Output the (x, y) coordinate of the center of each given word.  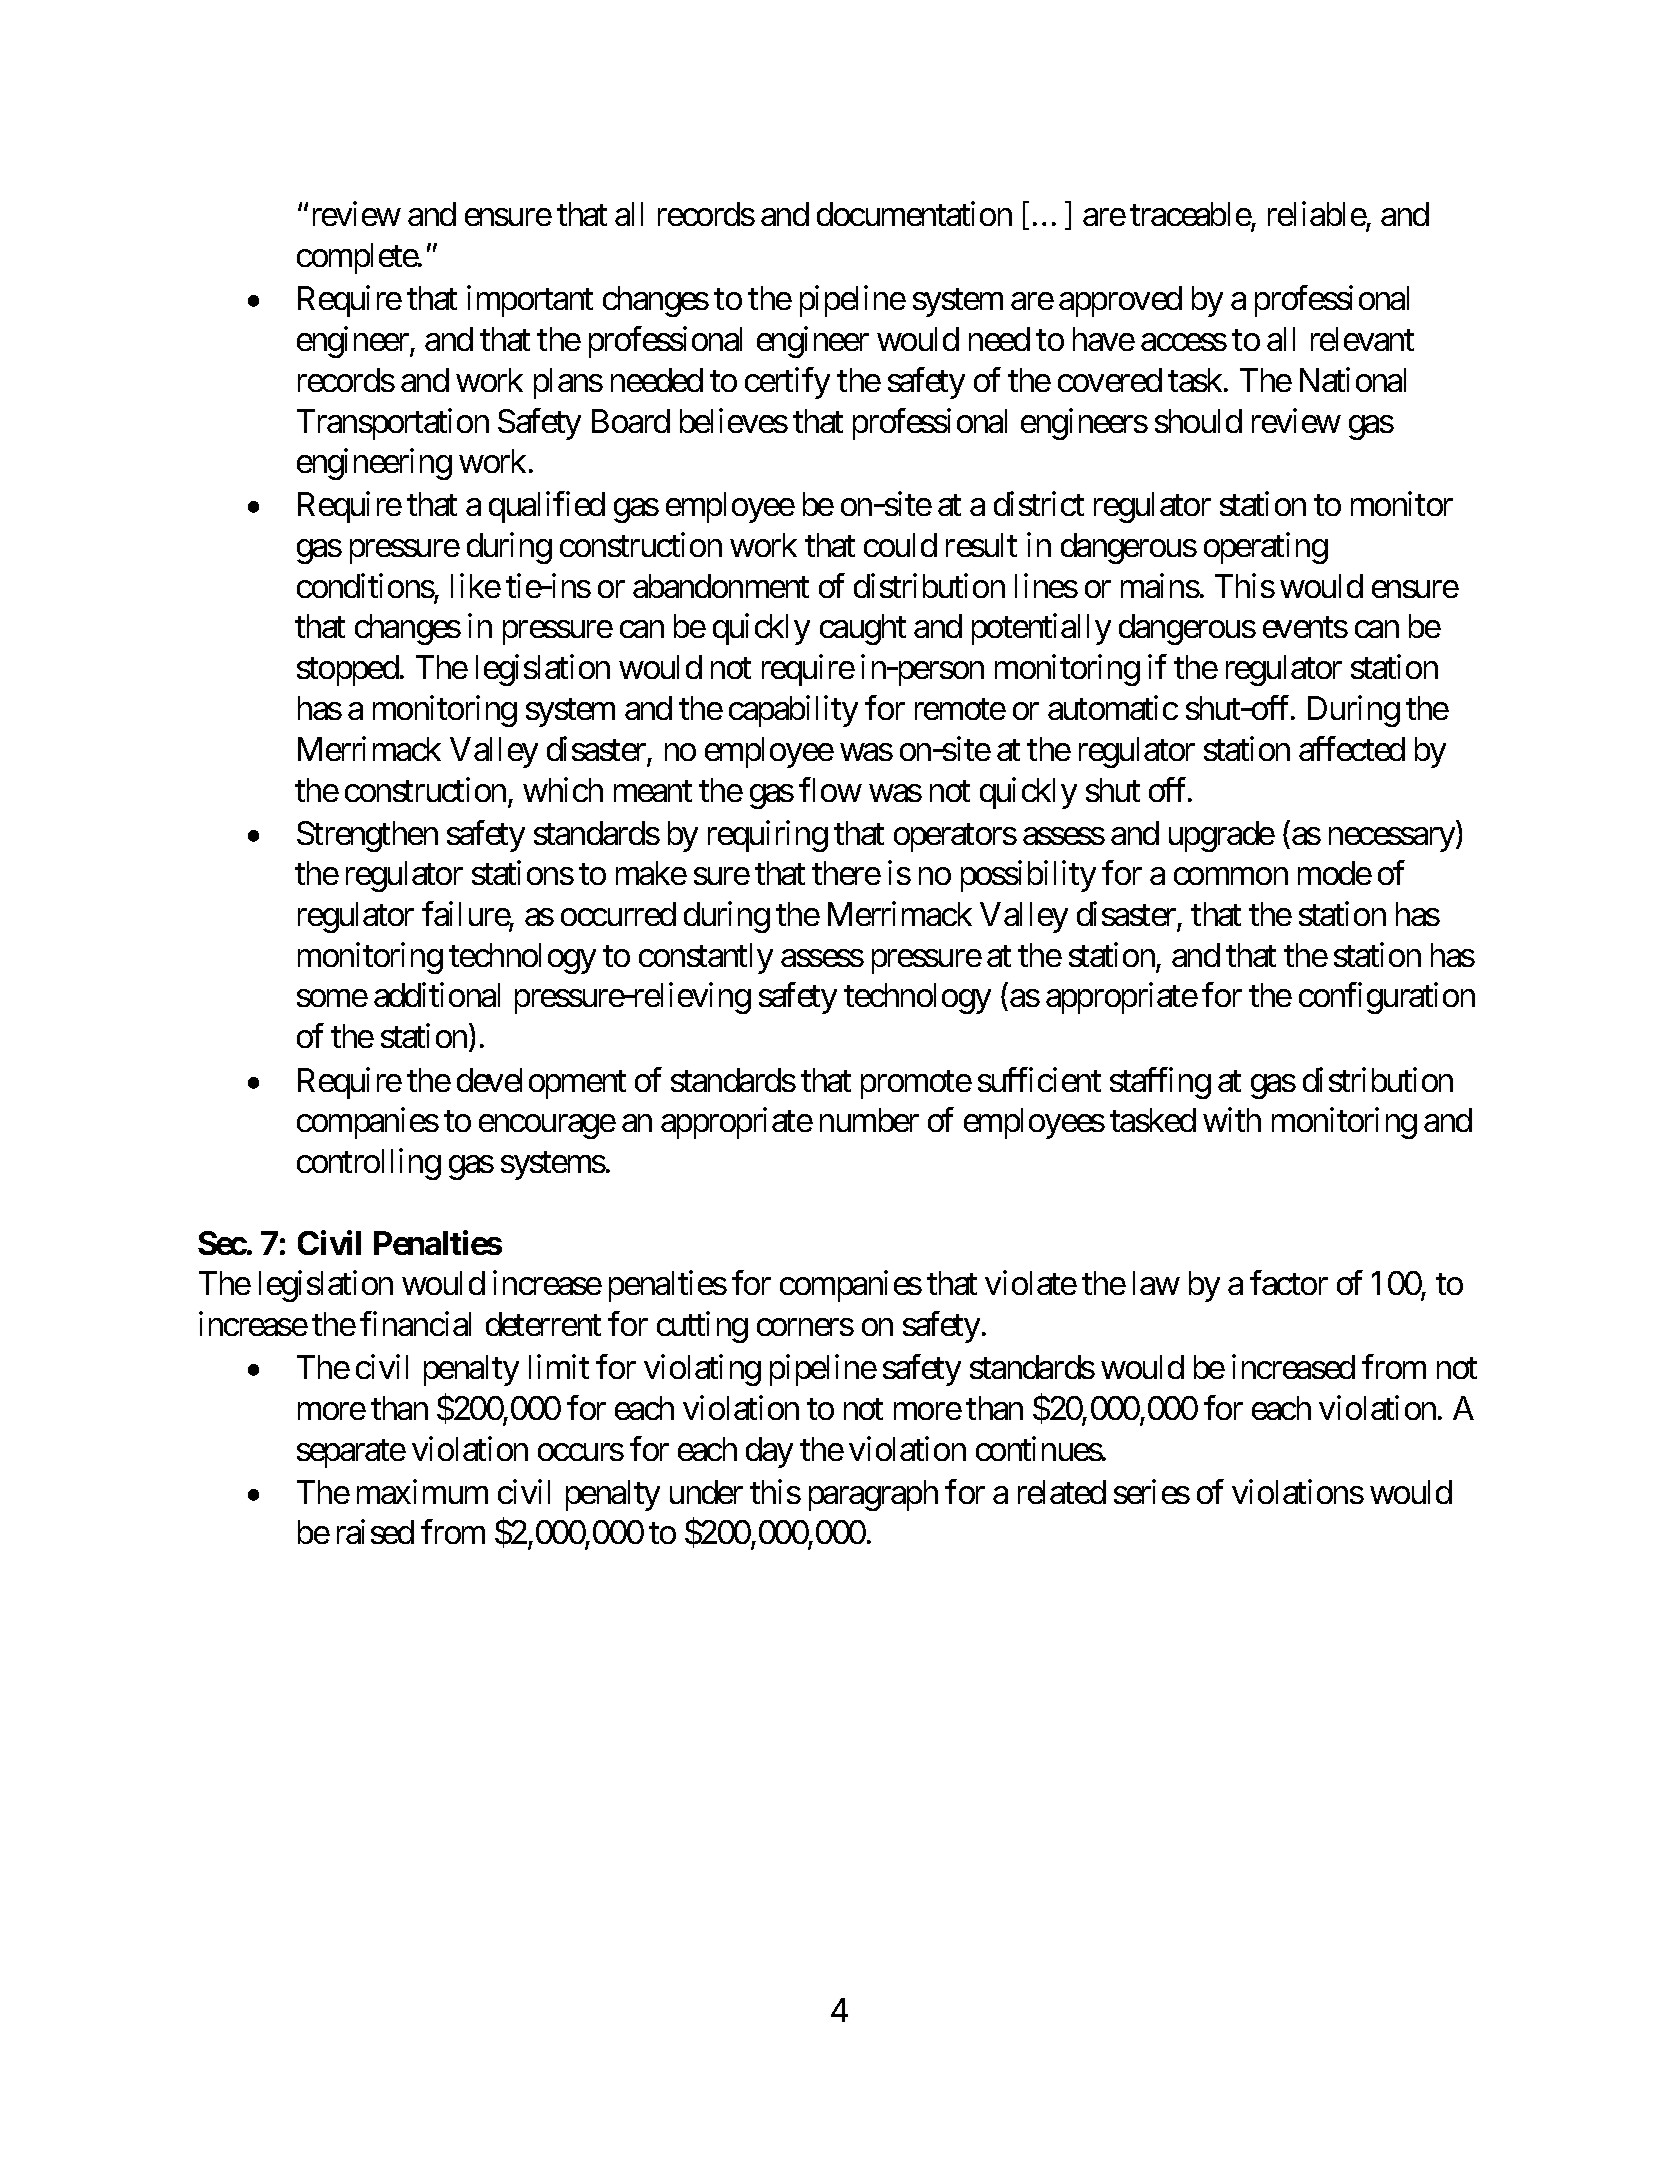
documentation (914, 214)
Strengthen (367, 836)
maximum (422, 1491)
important (530, 301)
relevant (1362, 339)
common (1231, 876)
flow (830, 789)
